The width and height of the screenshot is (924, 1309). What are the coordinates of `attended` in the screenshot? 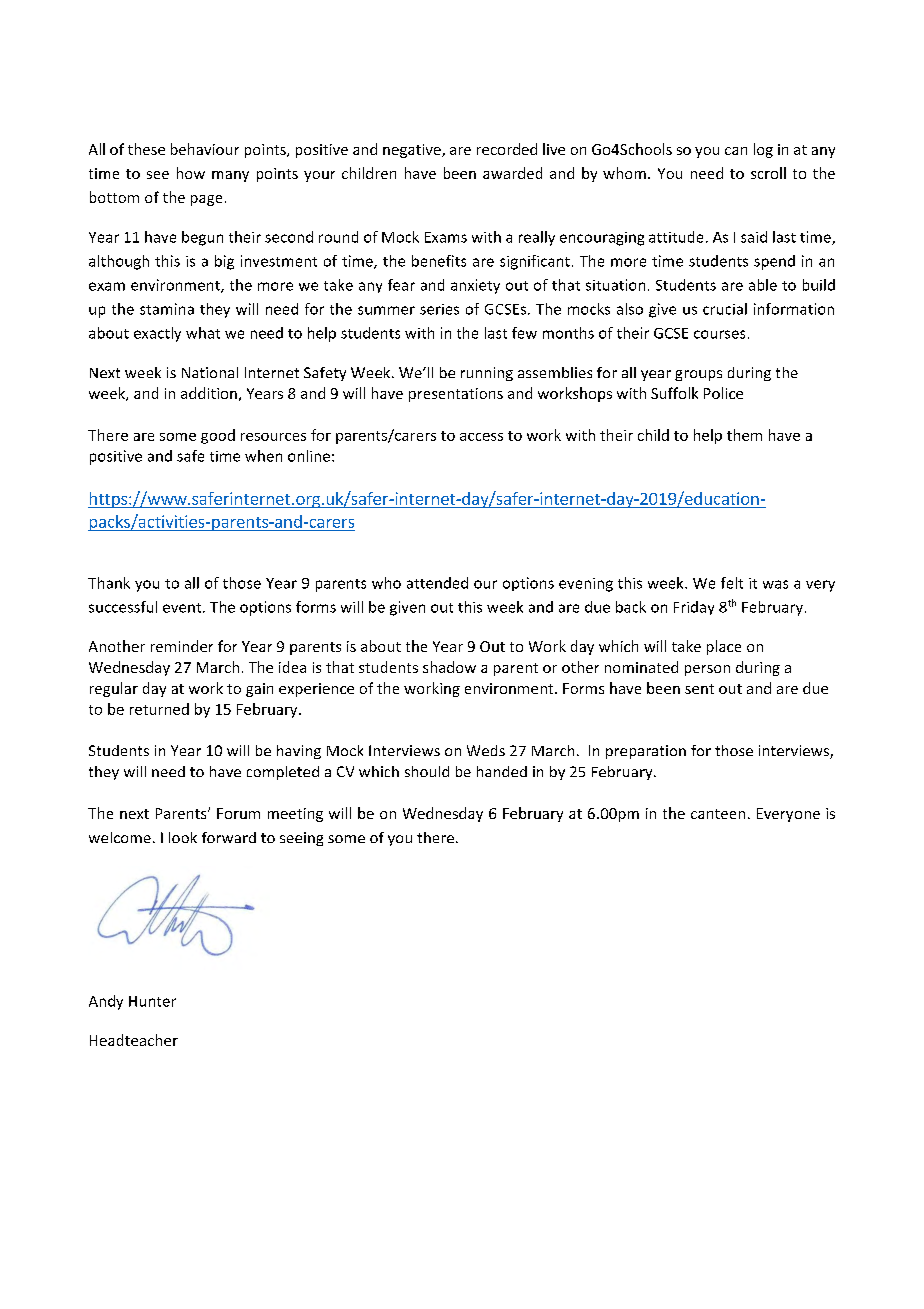 It's located at (437, 583).
